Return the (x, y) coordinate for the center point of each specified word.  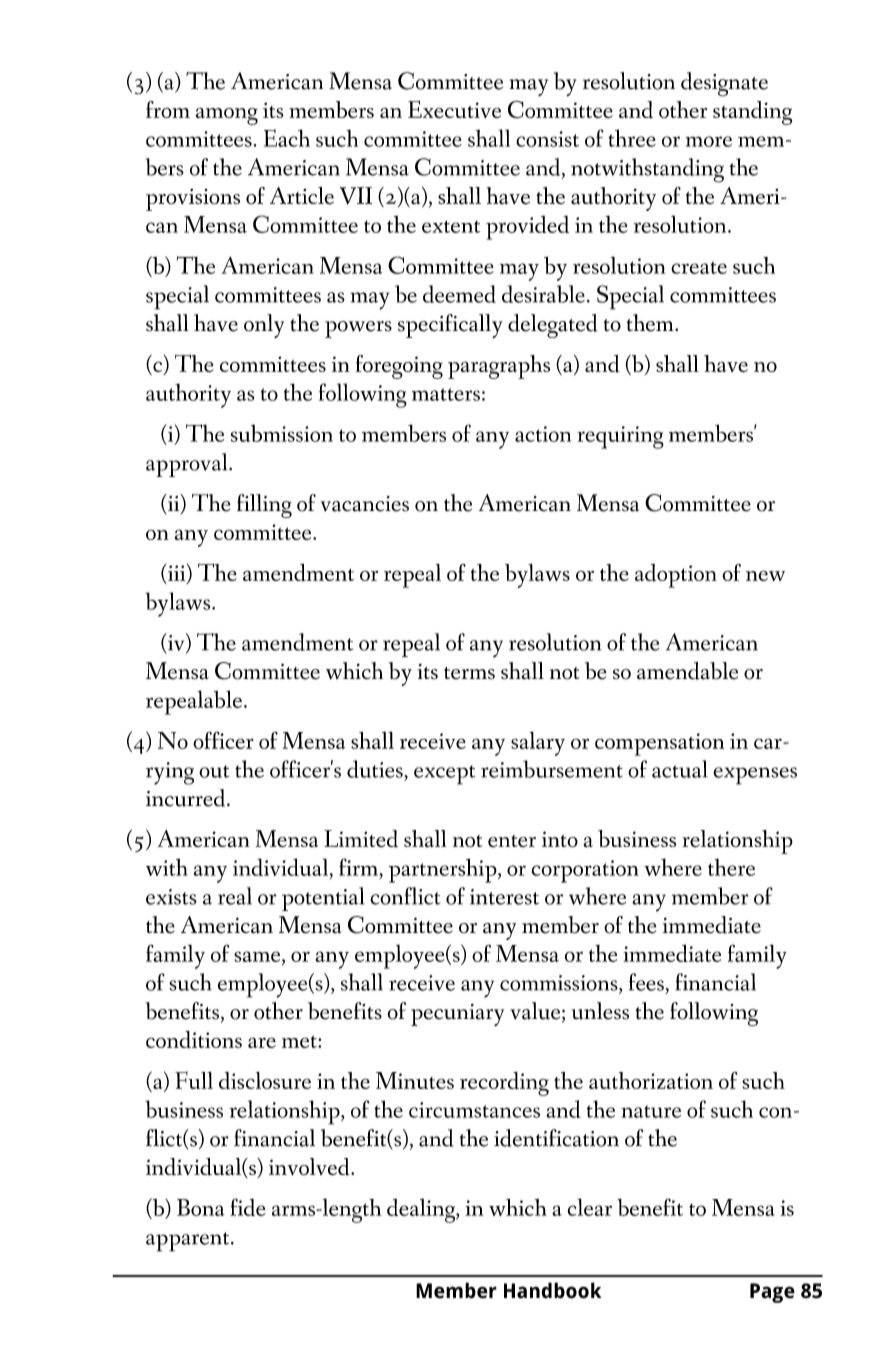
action (543, 434)
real (235, 896)
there (731, 867)
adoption (676, 576)
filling (264, 506)
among (227, 116)
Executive (454, 109)
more (709, 141)
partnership (444, 870)
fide (248, 1207)
